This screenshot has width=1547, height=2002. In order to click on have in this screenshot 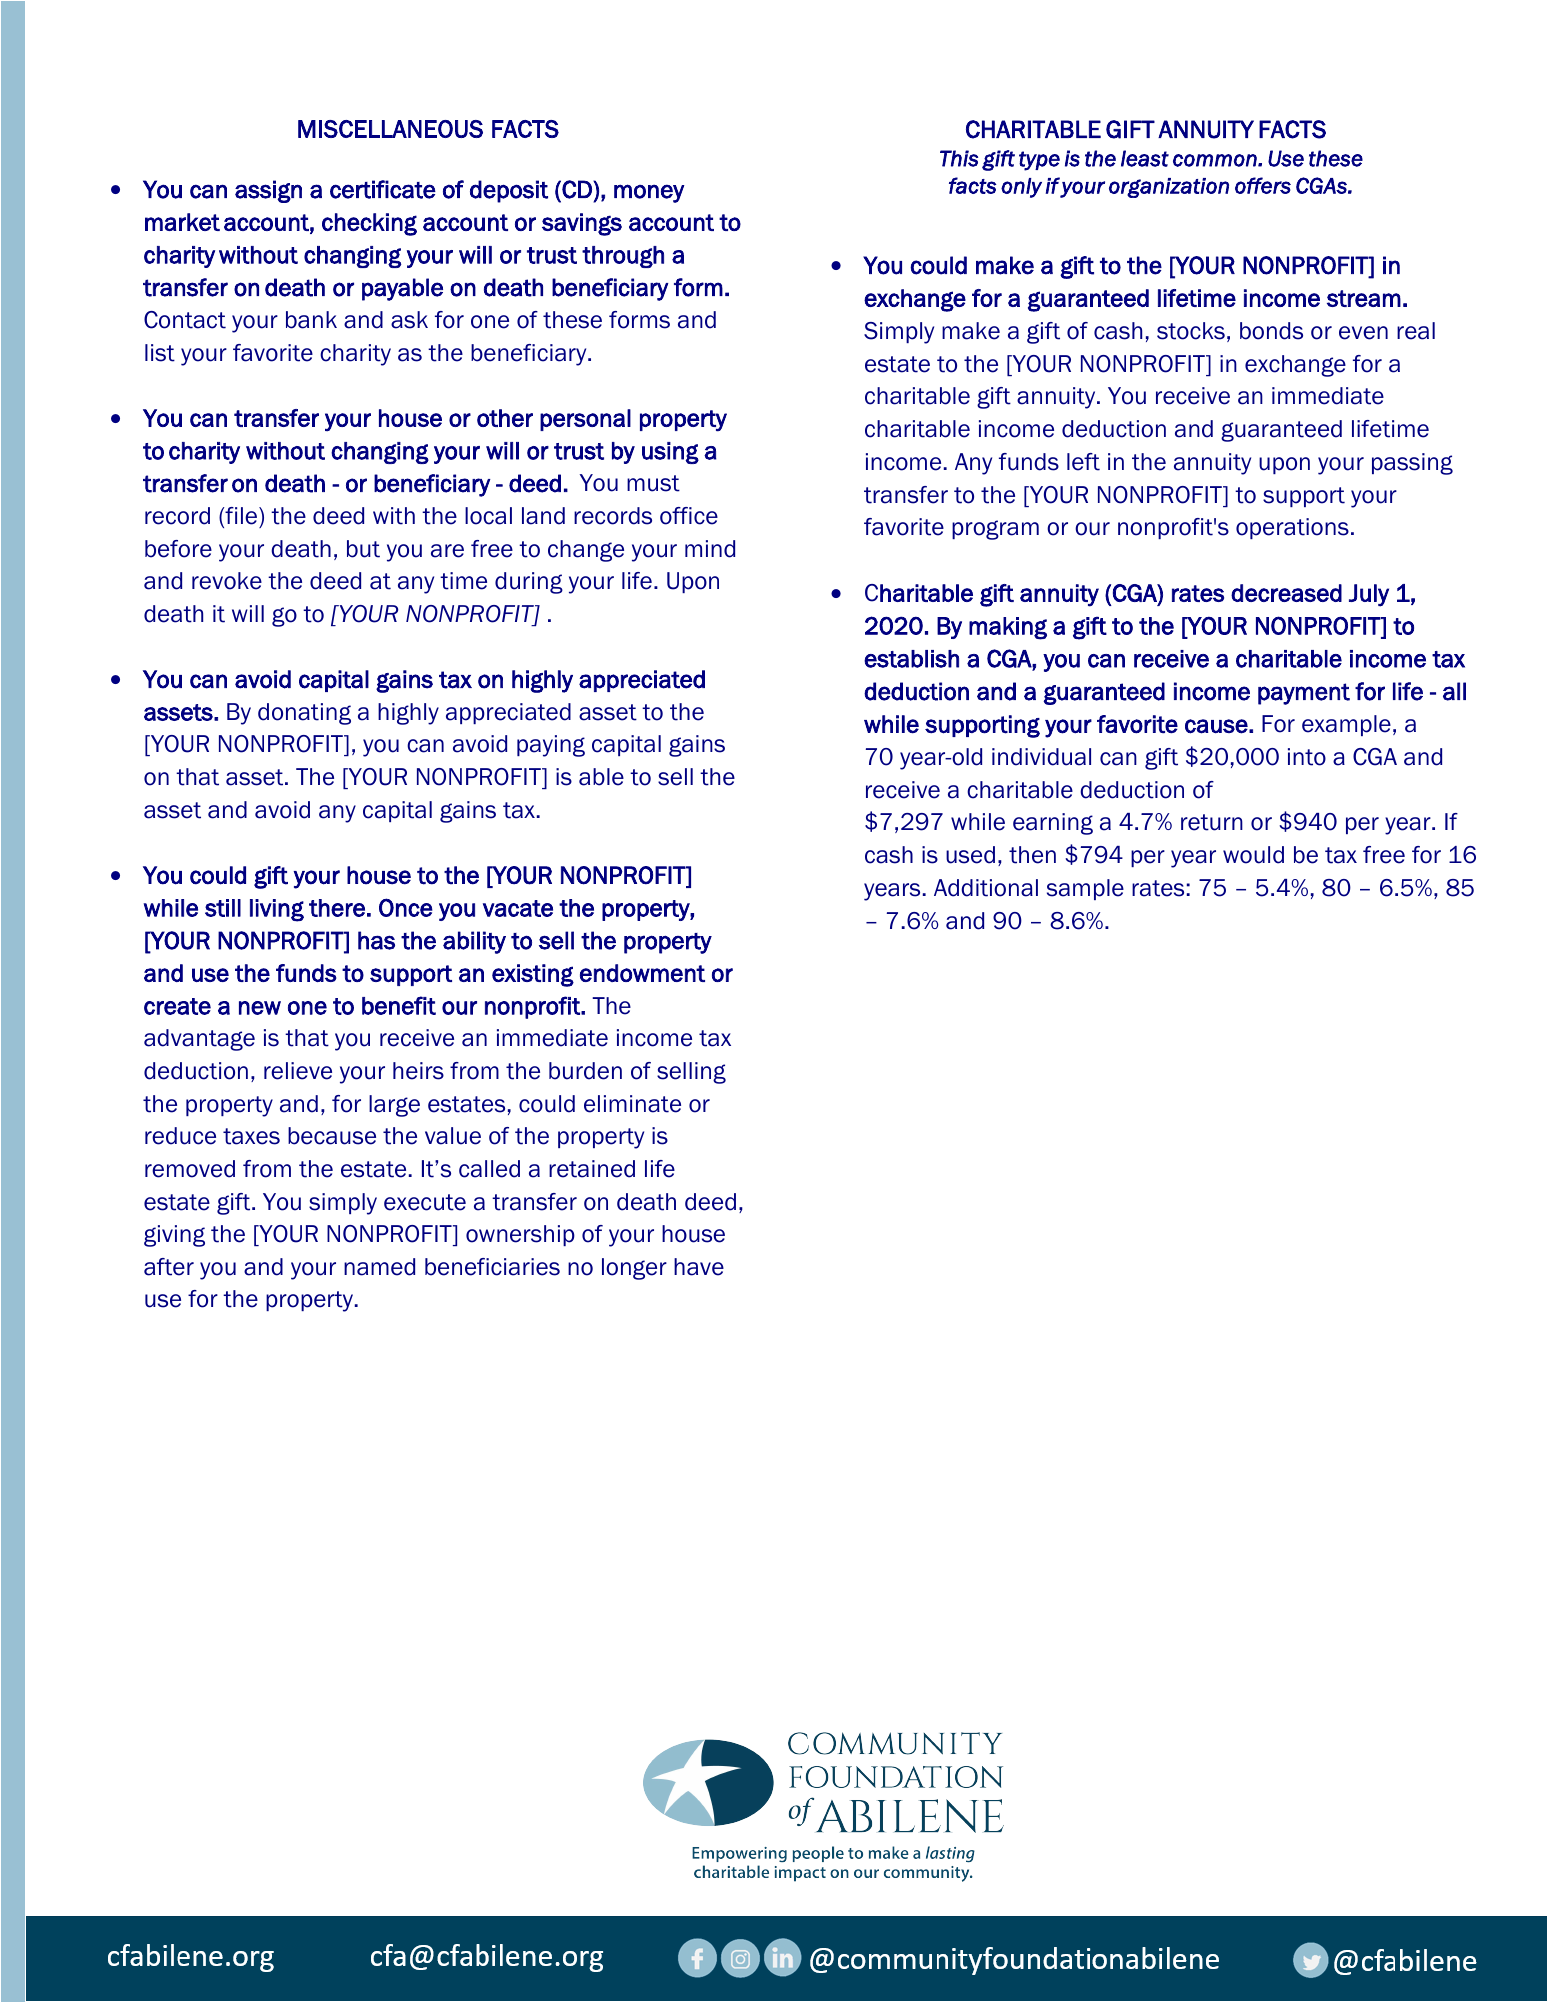, I will do `click(699, 1267)`.
